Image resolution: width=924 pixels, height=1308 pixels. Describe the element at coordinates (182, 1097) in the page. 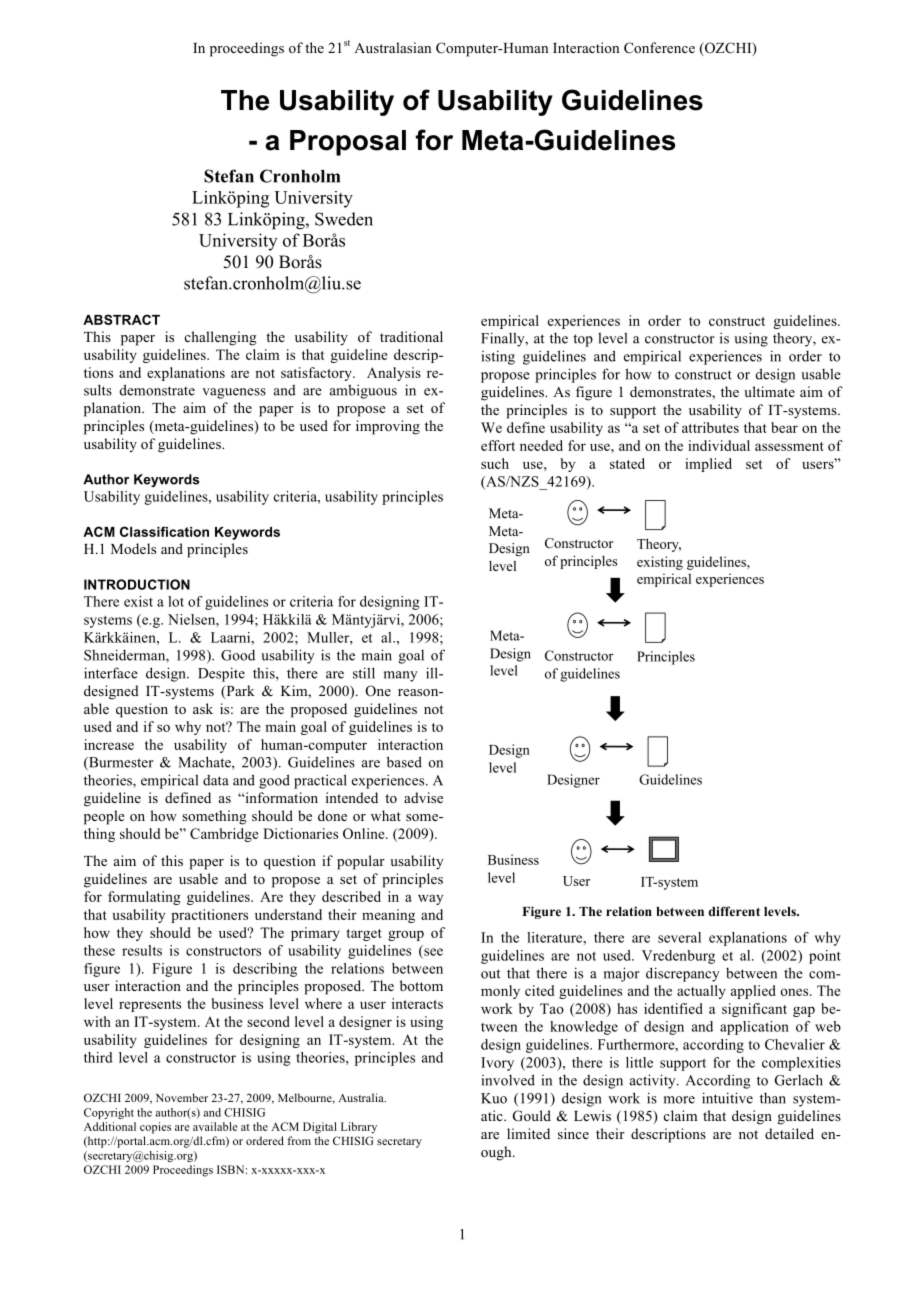

I see `November` at that location.
